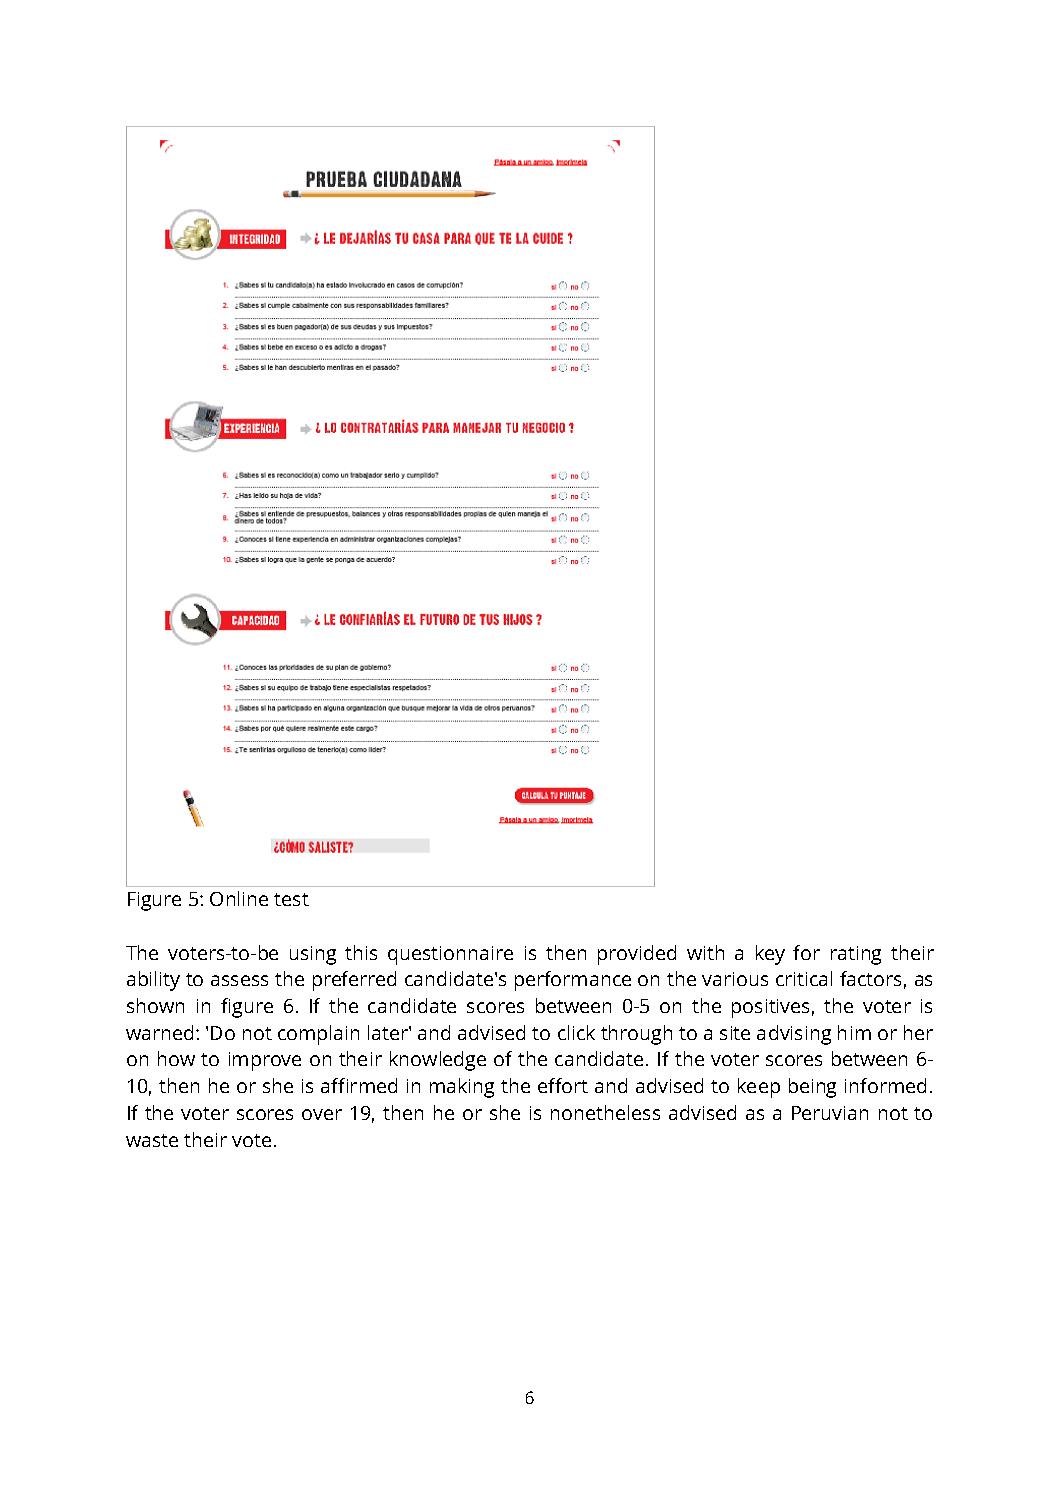 The image size is (1060, 1499). I want to click on warned, so click(159, 1032).
